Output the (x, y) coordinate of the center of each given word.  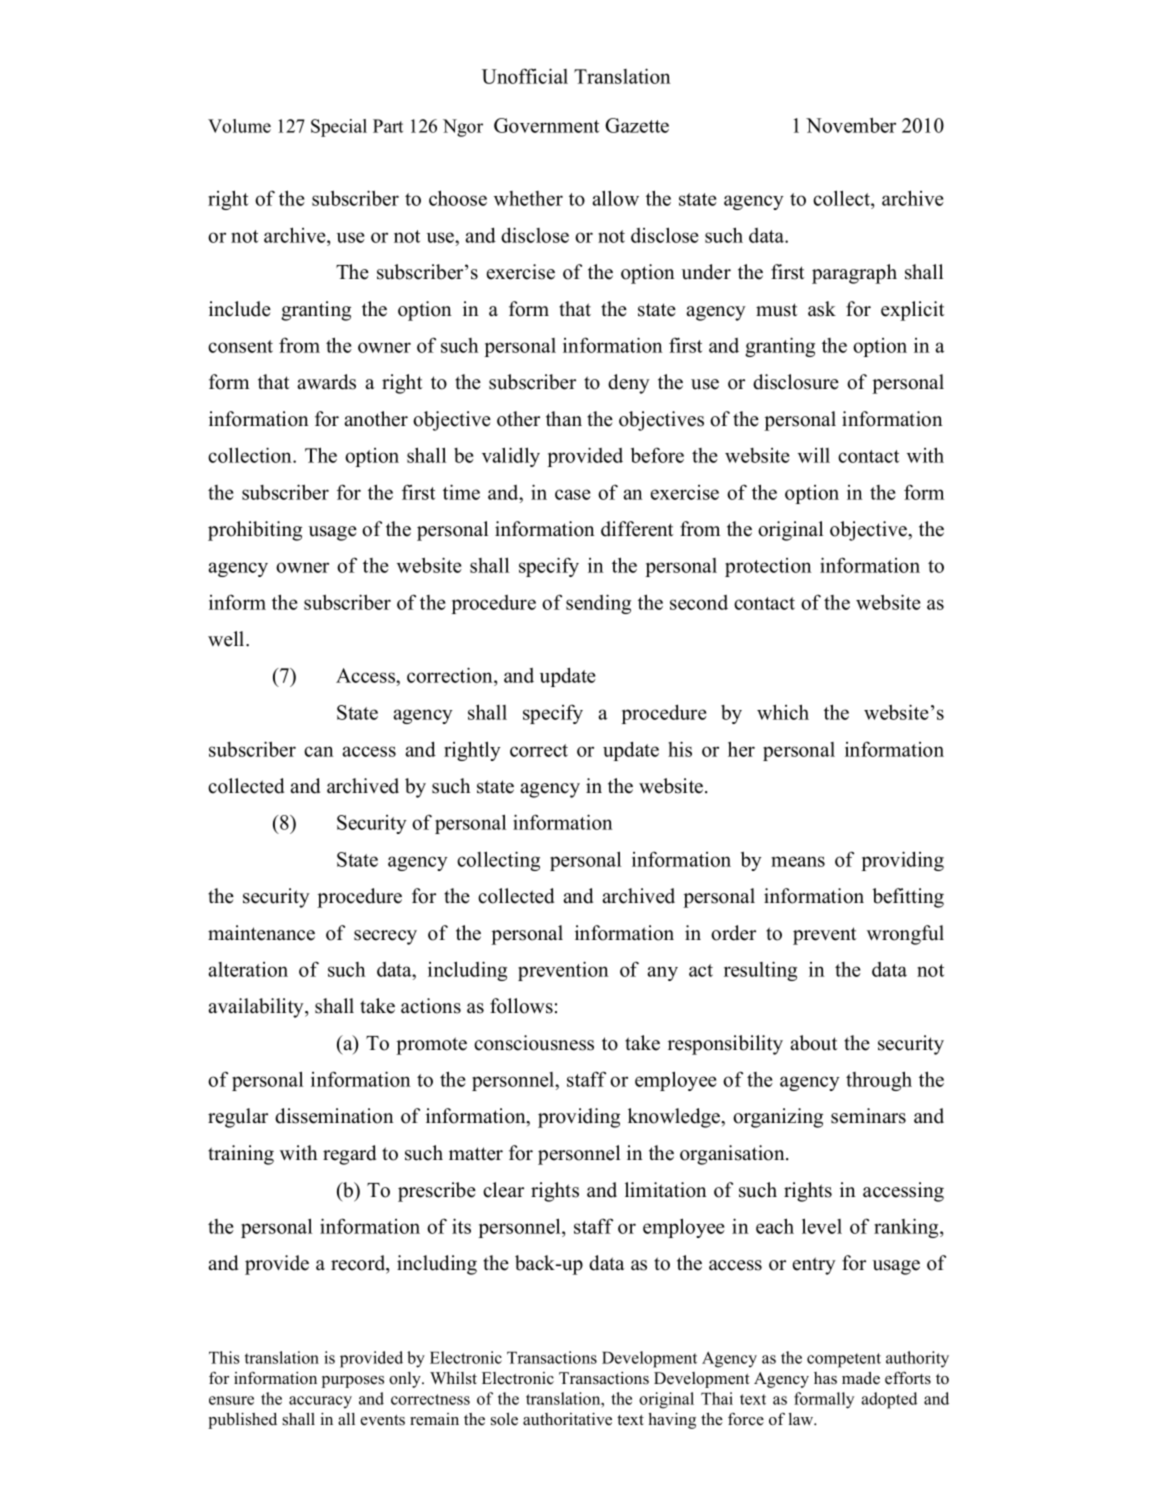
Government (546, 125)
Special (339, 128)
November (851, 125)
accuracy (320, 1402)
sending (598, 604)
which (783, 712)
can (319, 751)
